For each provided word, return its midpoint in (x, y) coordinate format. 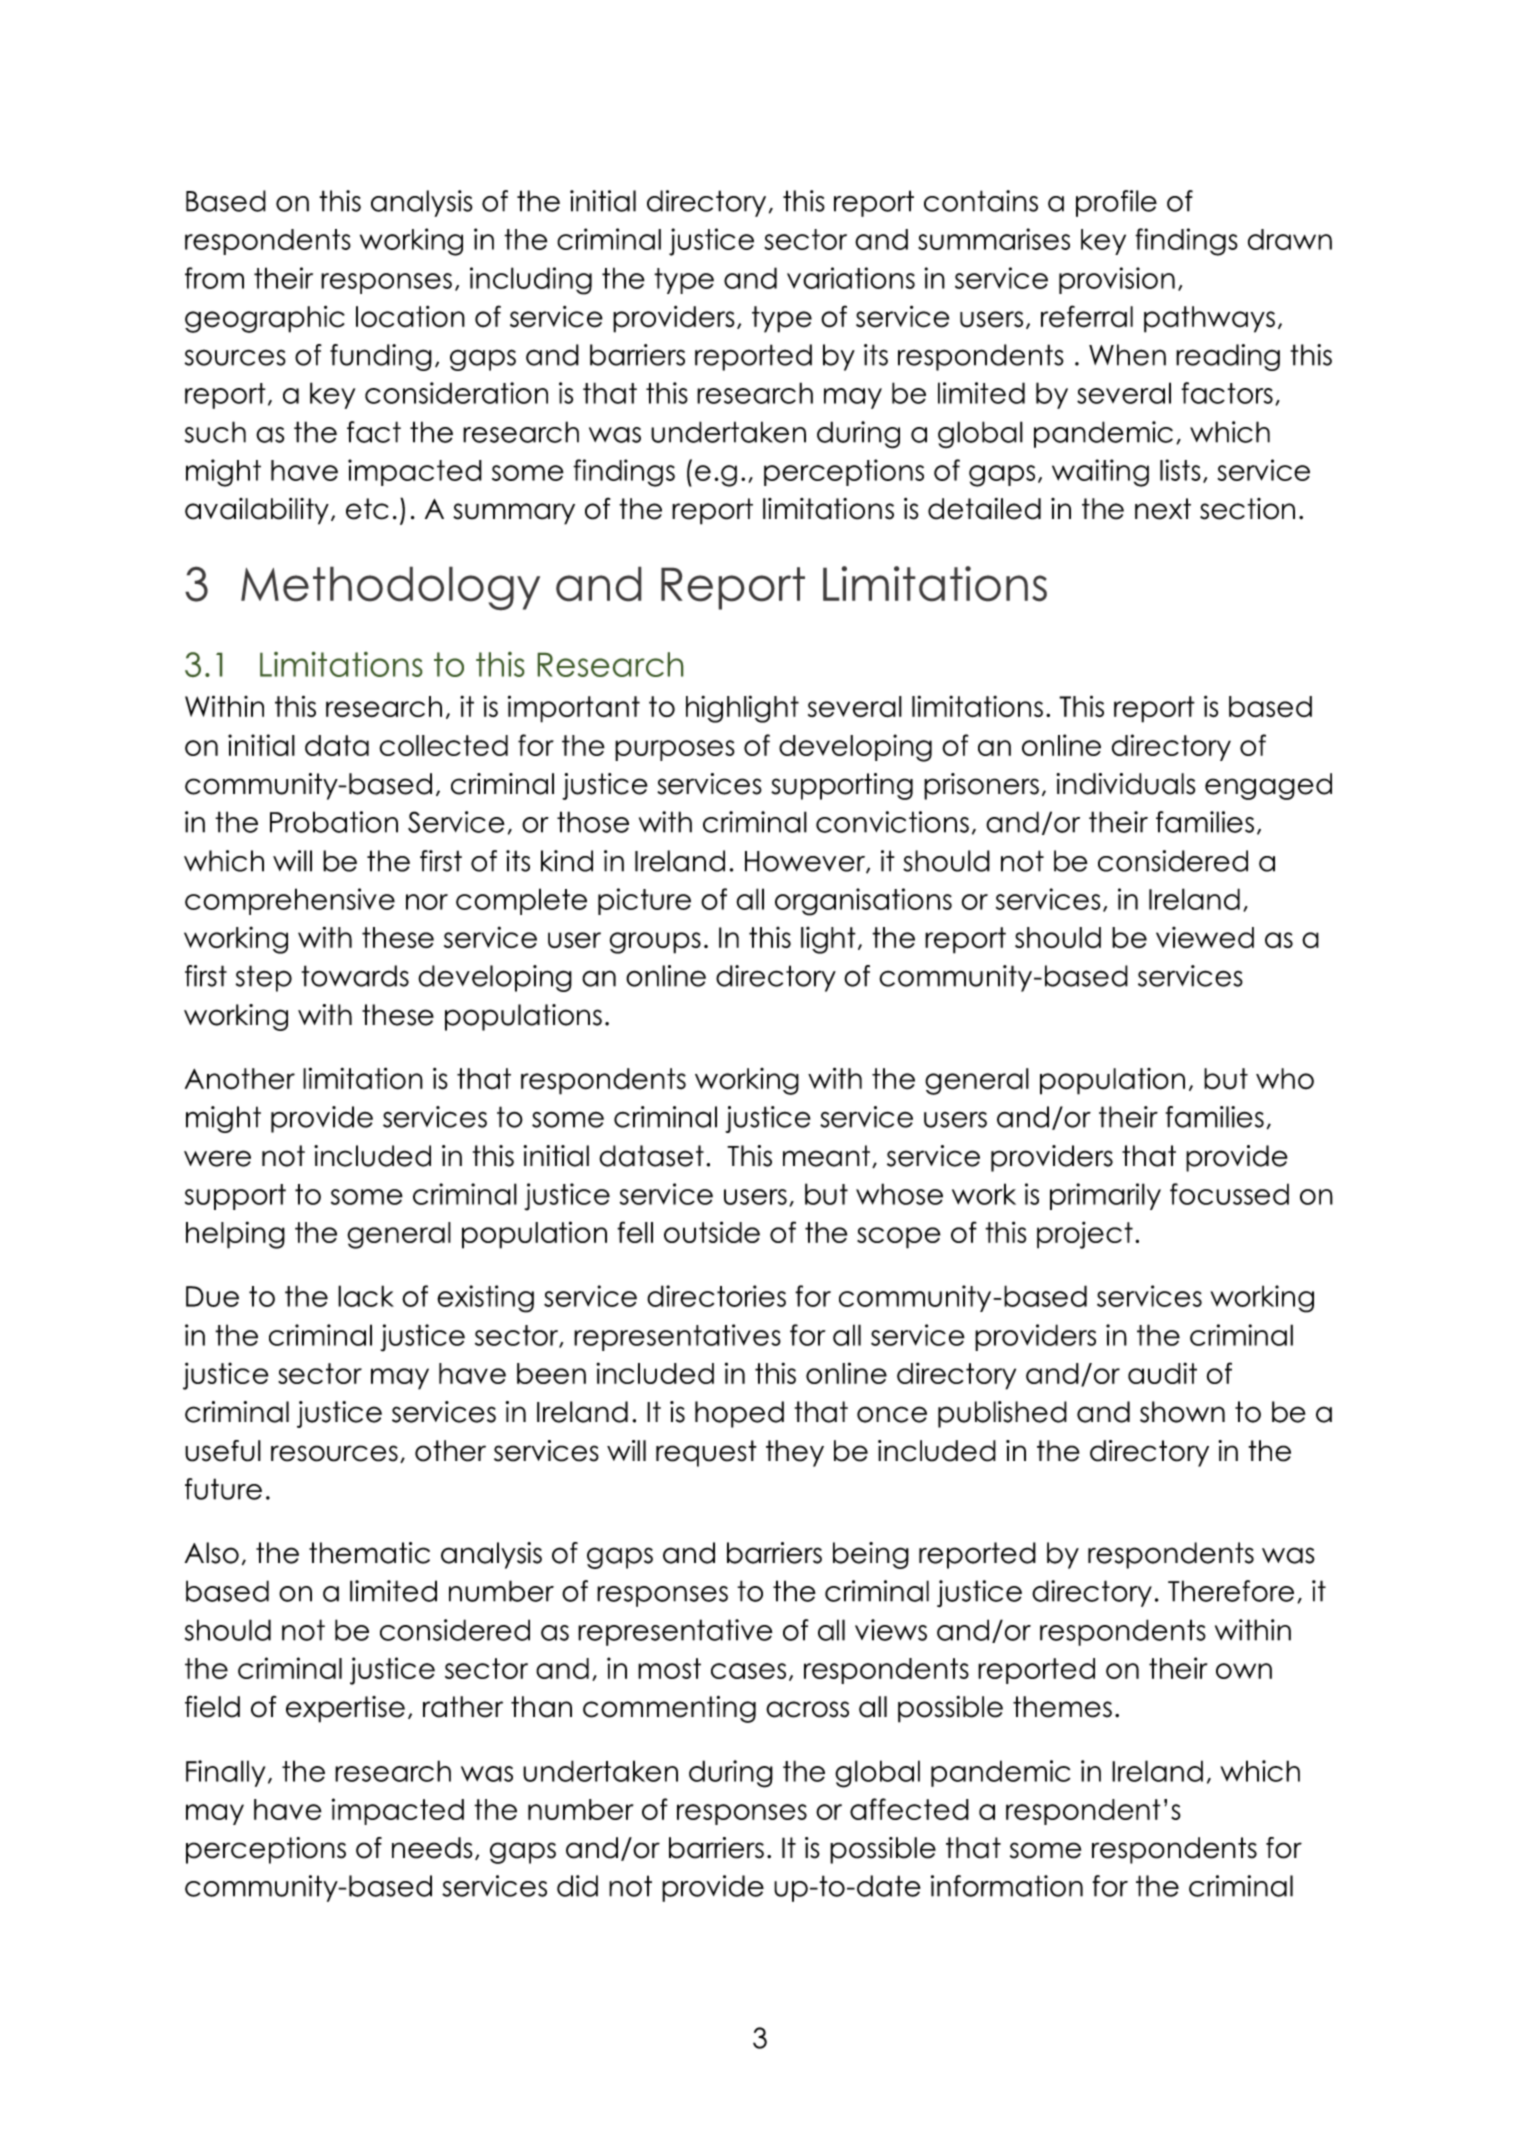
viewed (1205, 938)
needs (432, 1848)
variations (851, 278)
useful (223, 1451)
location (410, 317)
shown (1182, 1412)
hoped (739, 1414)
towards (355, 976)
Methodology (390, 588)
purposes (675, 750)
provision (1117, 280)
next (1163, 509)
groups (655, 943)
